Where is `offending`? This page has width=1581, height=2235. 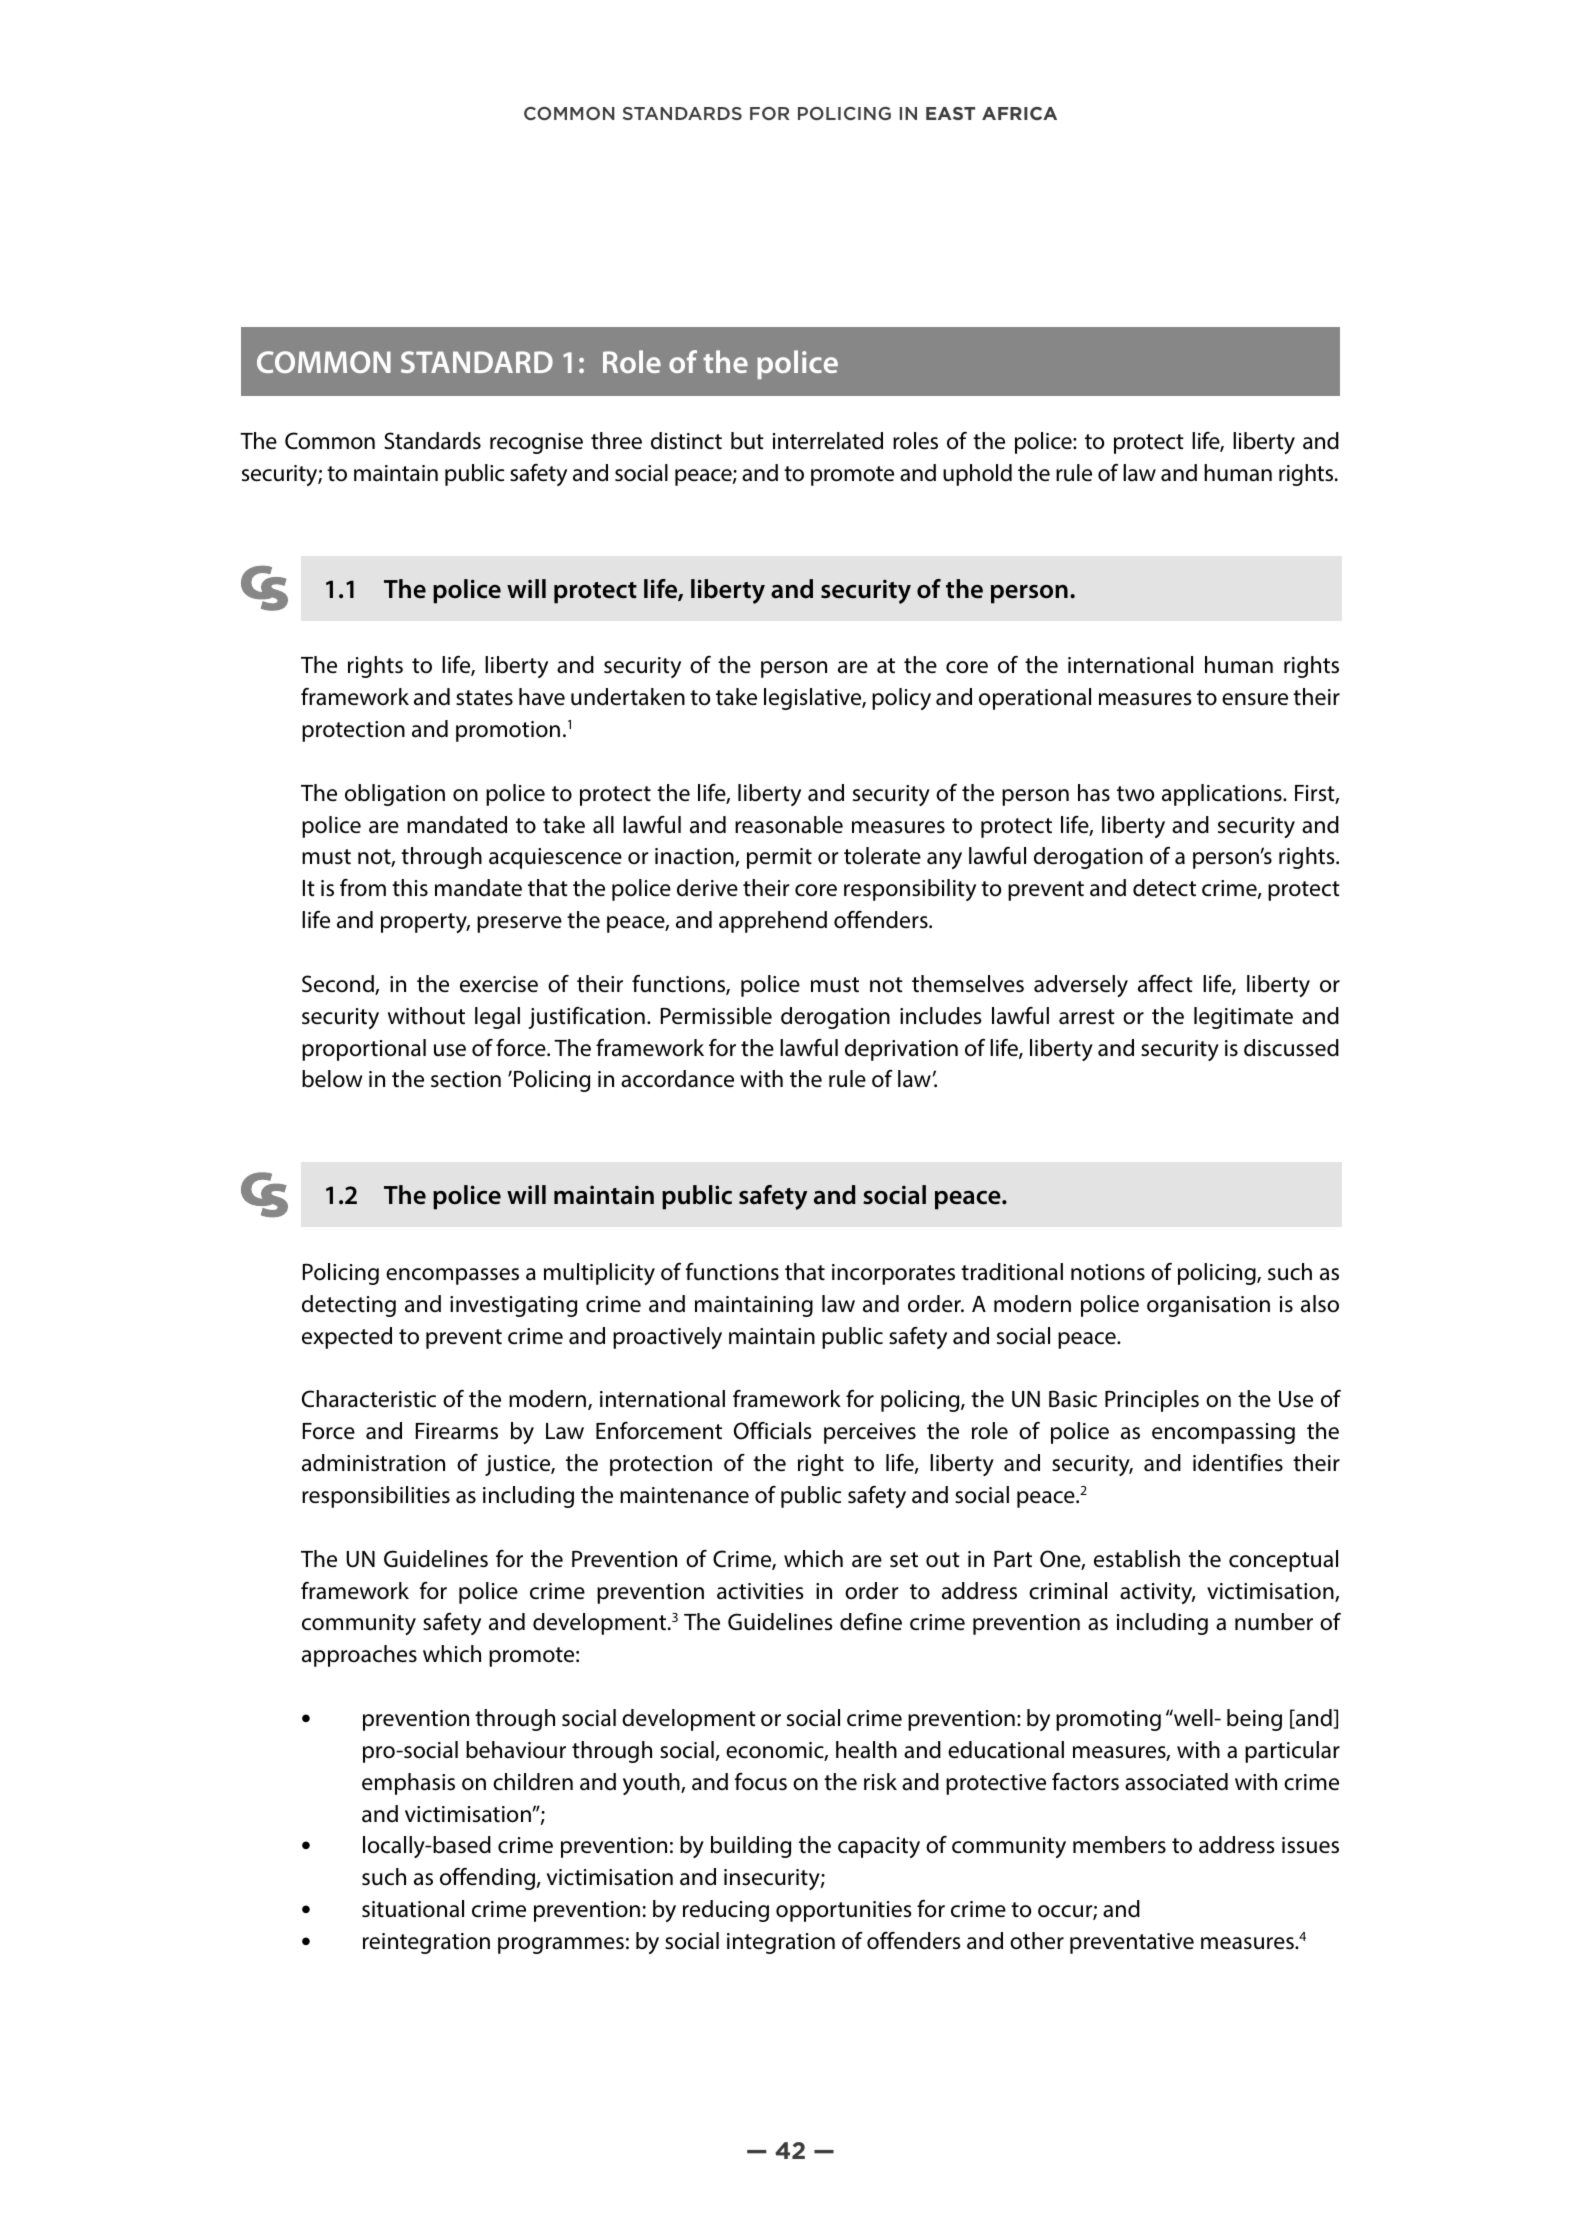 offending is located at coordinates (489, 1879).
